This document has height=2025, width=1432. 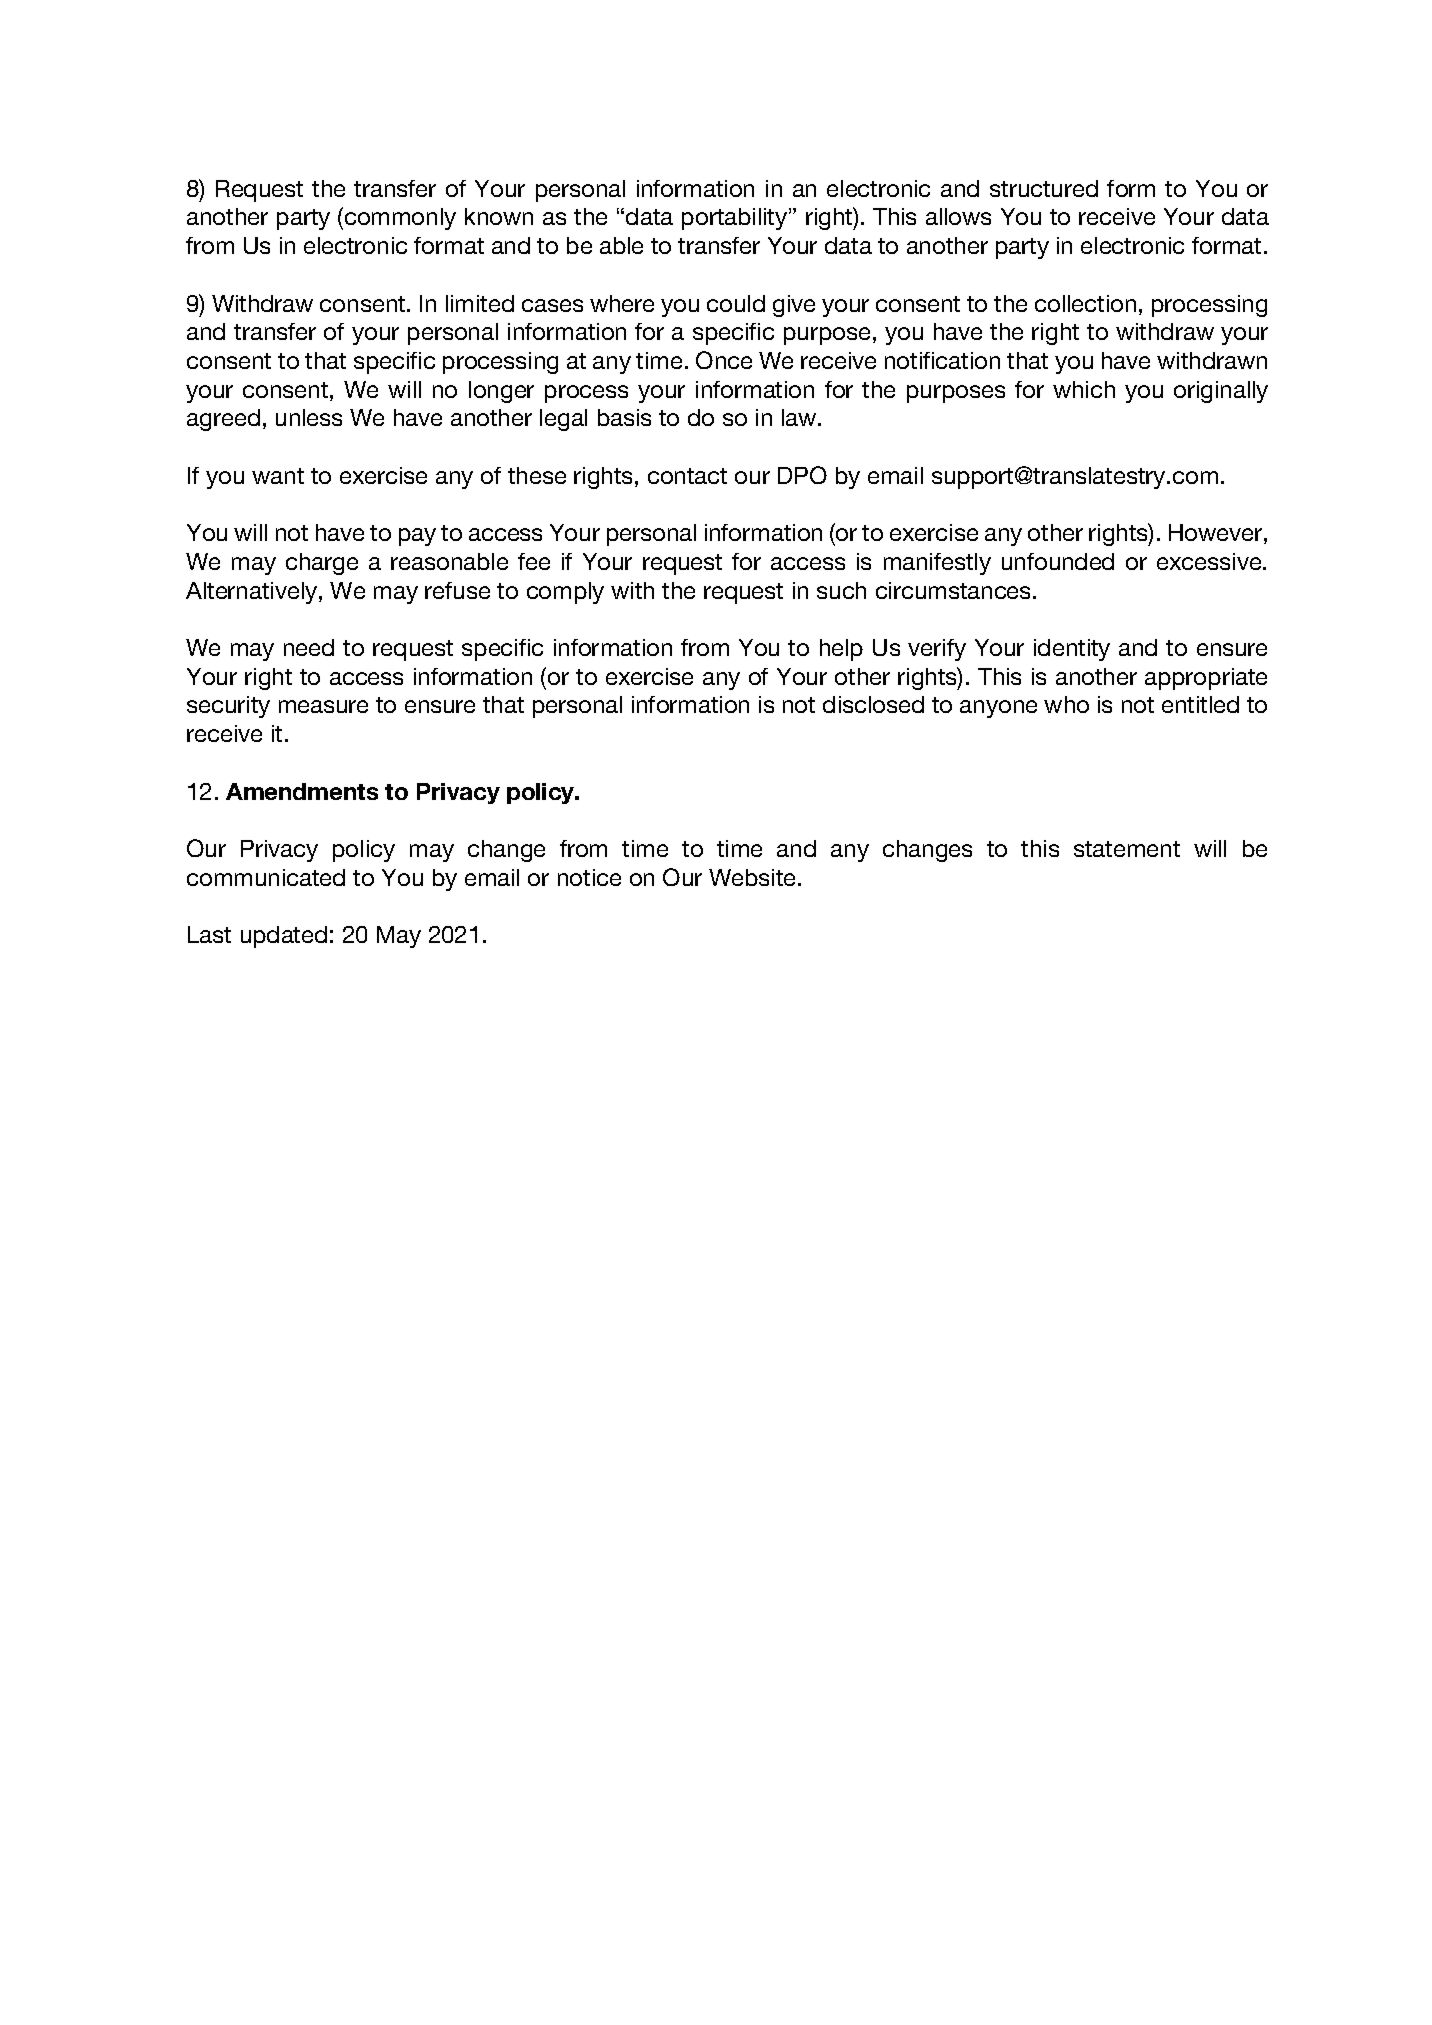 What do you see at coordinates (400, 219) in the document?
I see `commonly` at bounding box center [400, 219].
